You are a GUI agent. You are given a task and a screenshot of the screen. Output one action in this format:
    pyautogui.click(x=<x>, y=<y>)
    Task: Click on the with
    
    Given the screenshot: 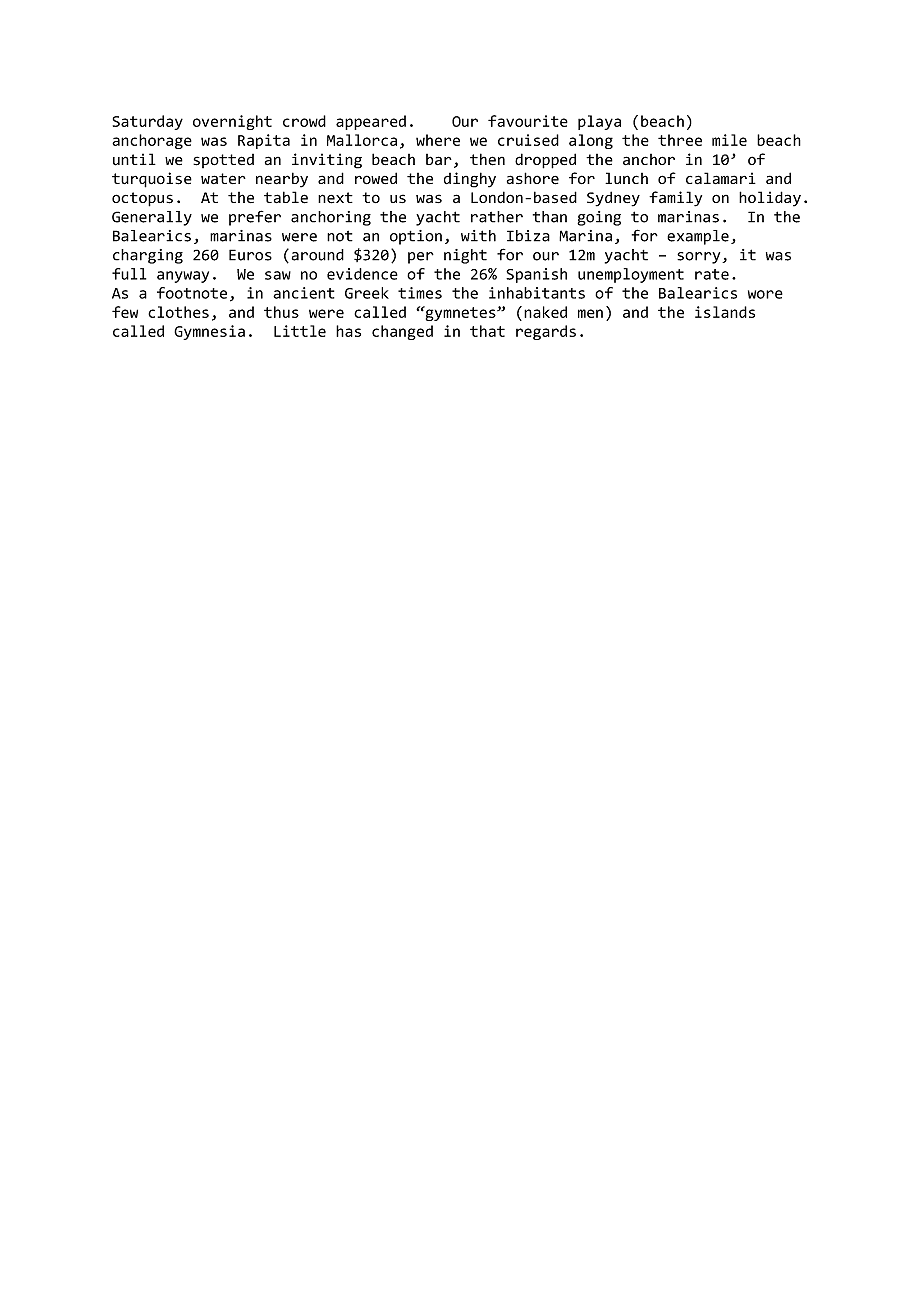 What is the action you would take?
    pyautogui.click(x=478, y=236)
